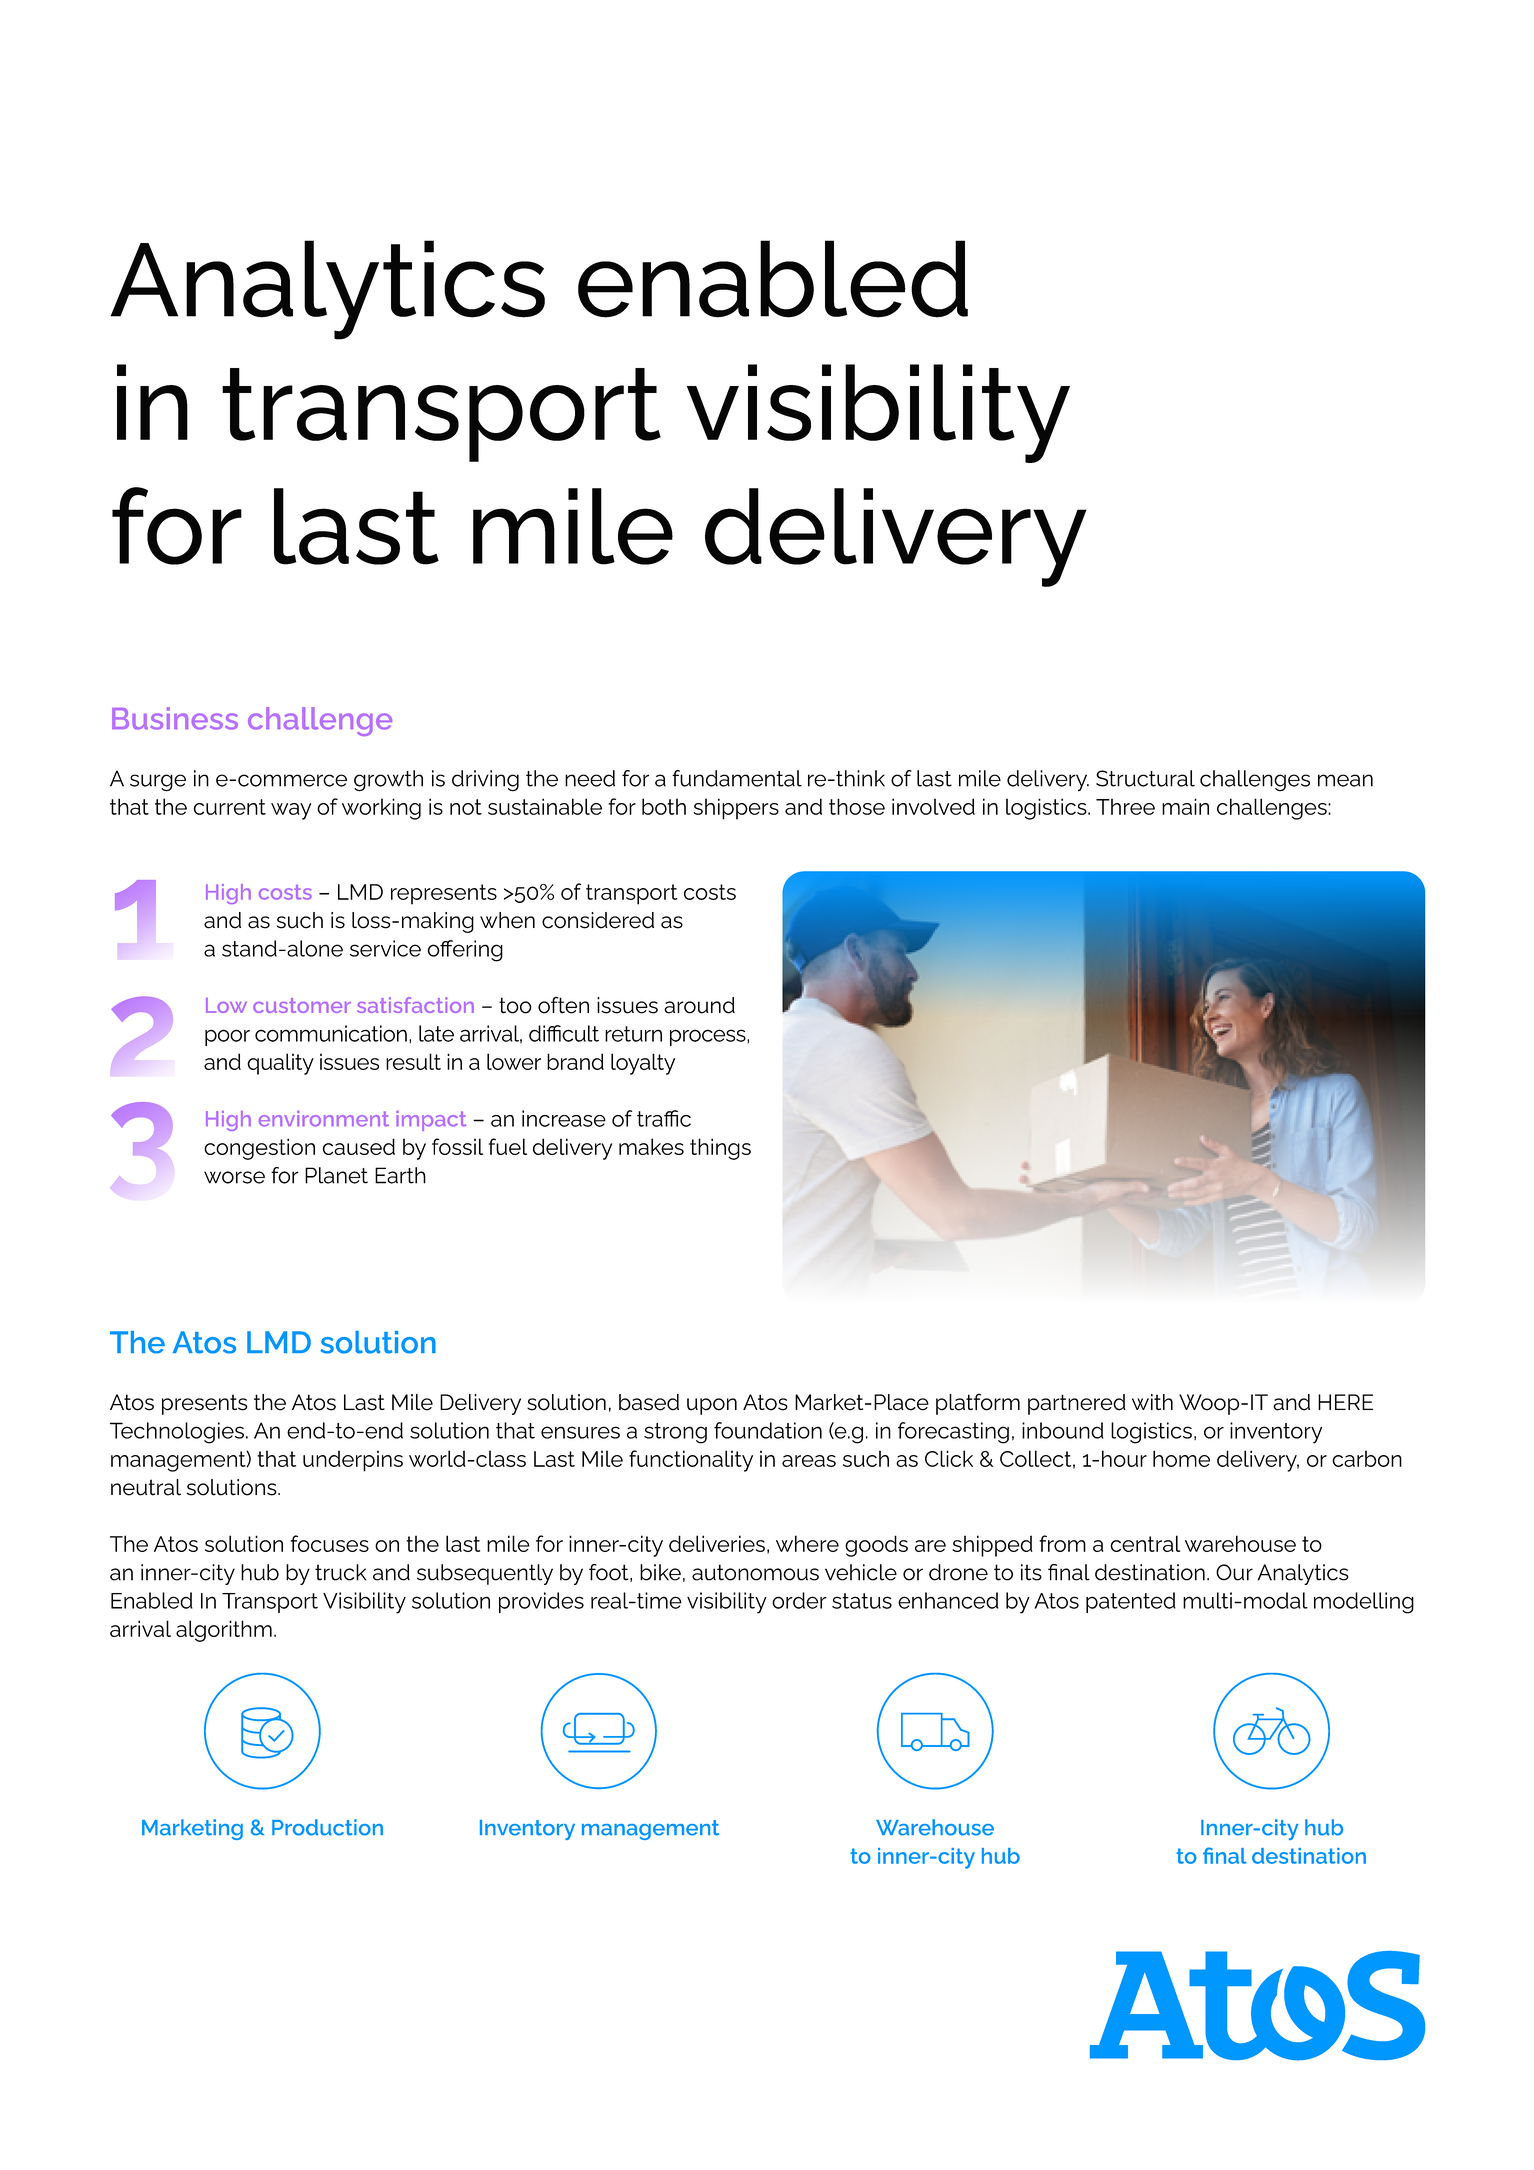 This page has width=1534, height=2170. I want to click on fundamental, so click(737, 778).
